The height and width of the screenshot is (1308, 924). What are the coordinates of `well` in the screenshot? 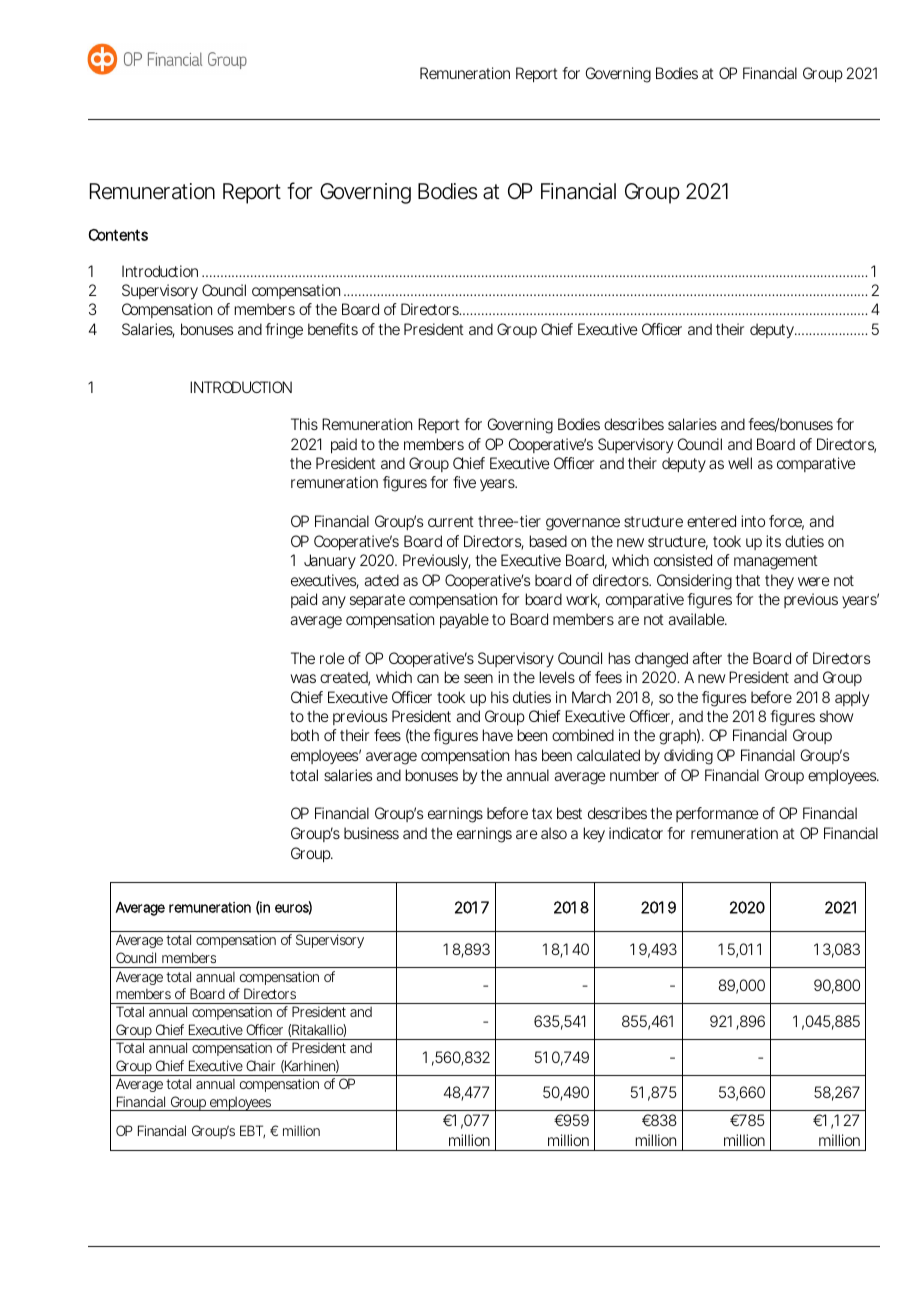 It's located at (740, 463).
